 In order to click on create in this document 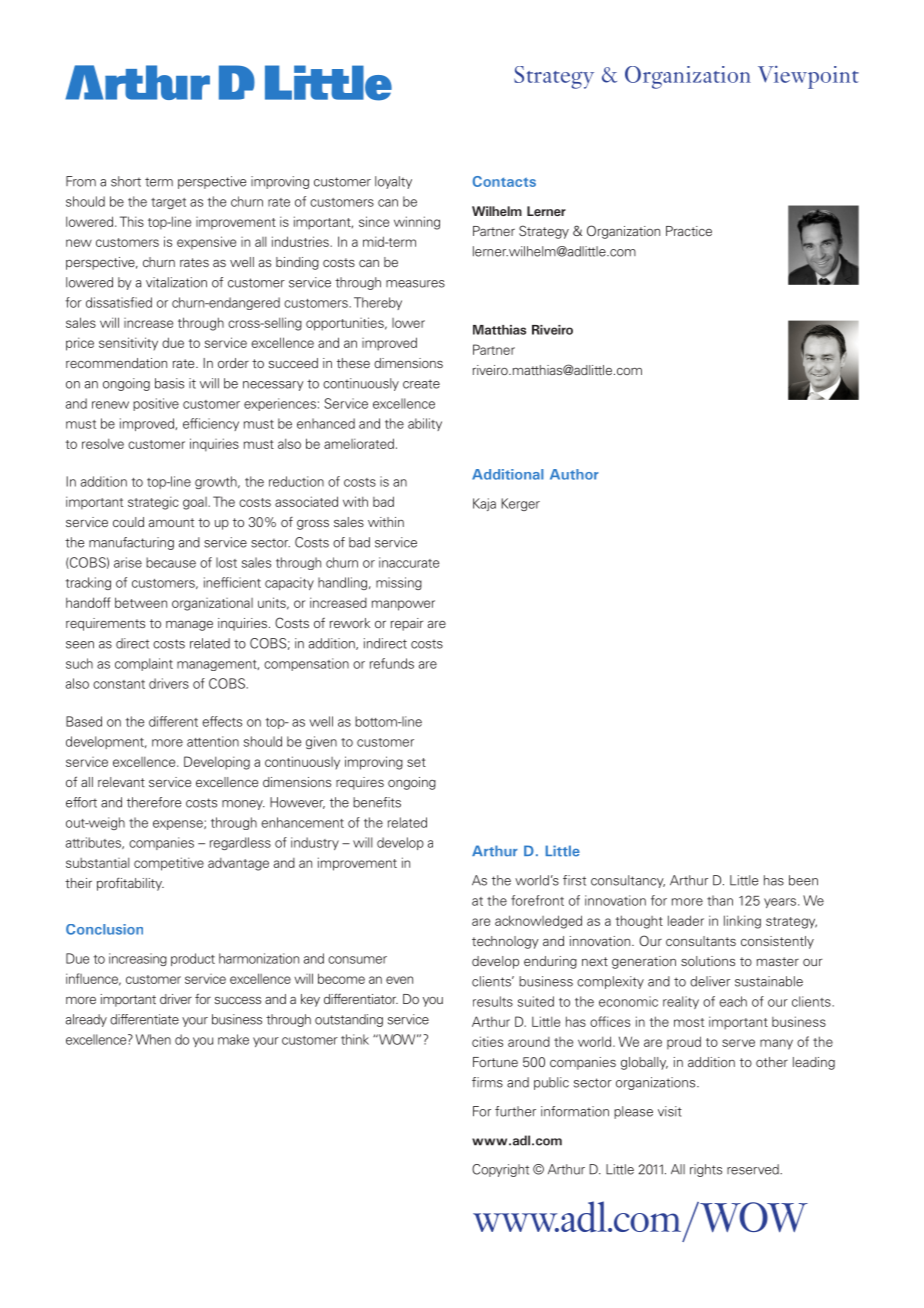, I will do `click(421, 384)`.
